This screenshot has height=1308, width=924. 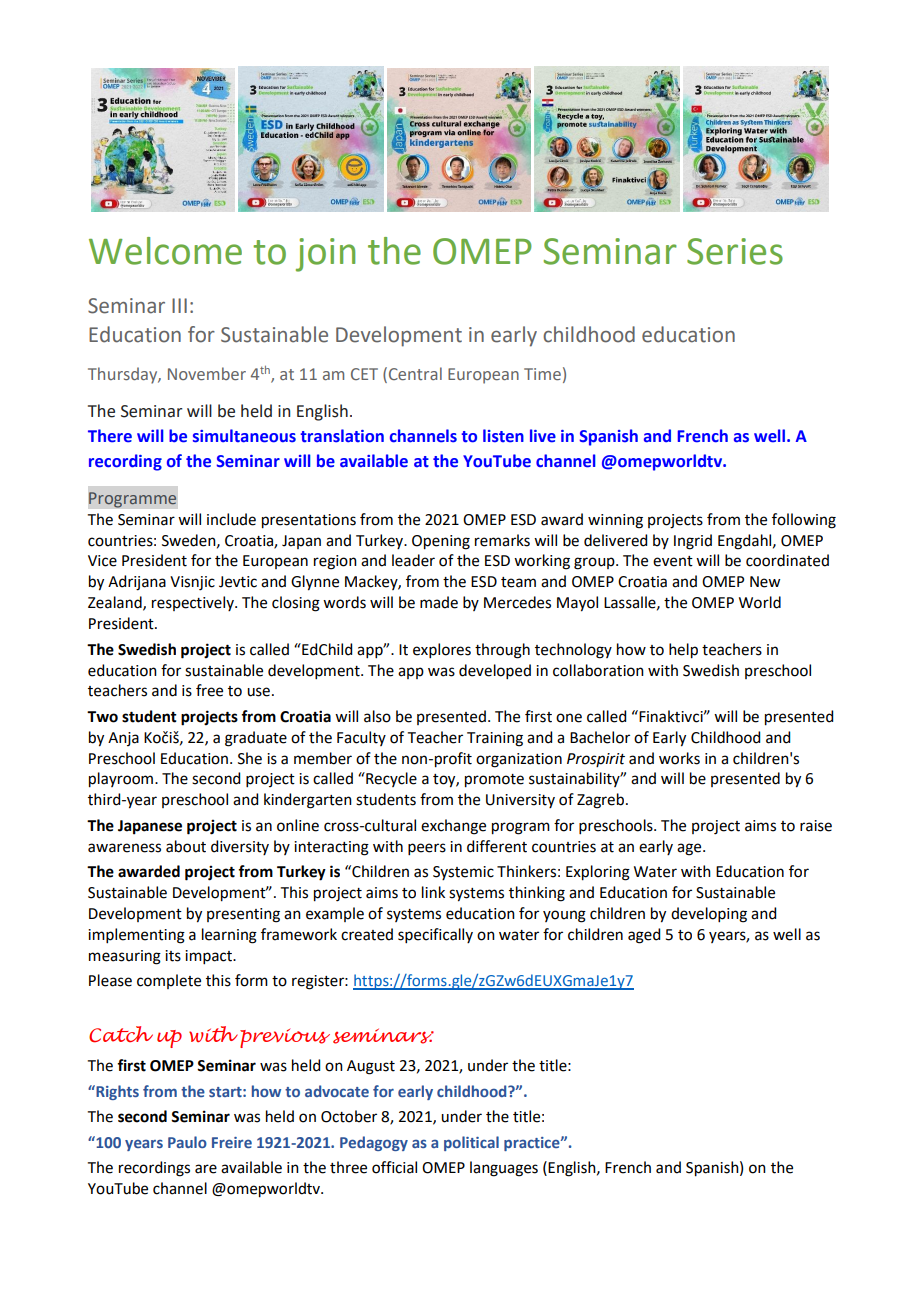 I want to click on III, so click(x=179, y=305).
